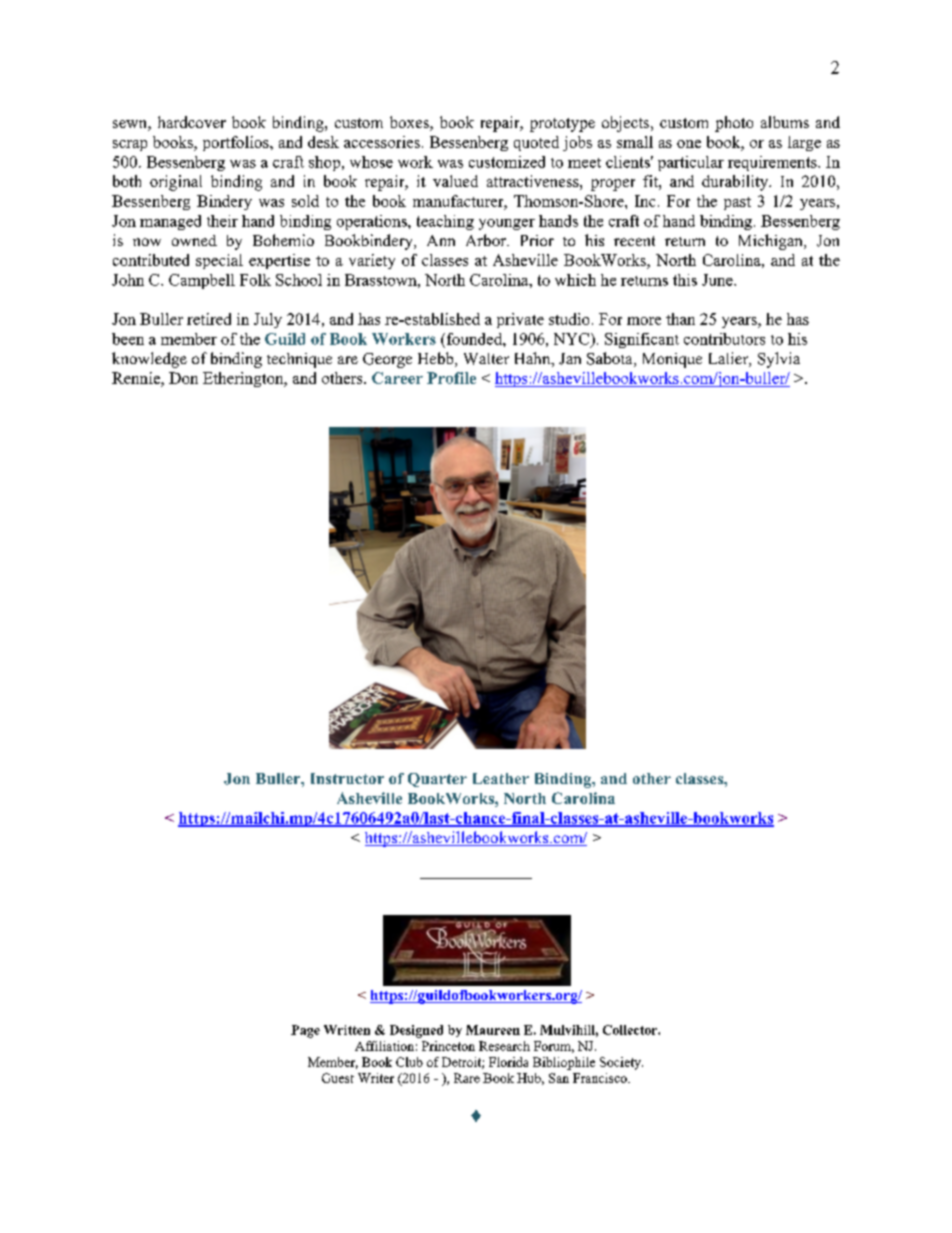  I want to click on Princeton, so click(448, 1046).
